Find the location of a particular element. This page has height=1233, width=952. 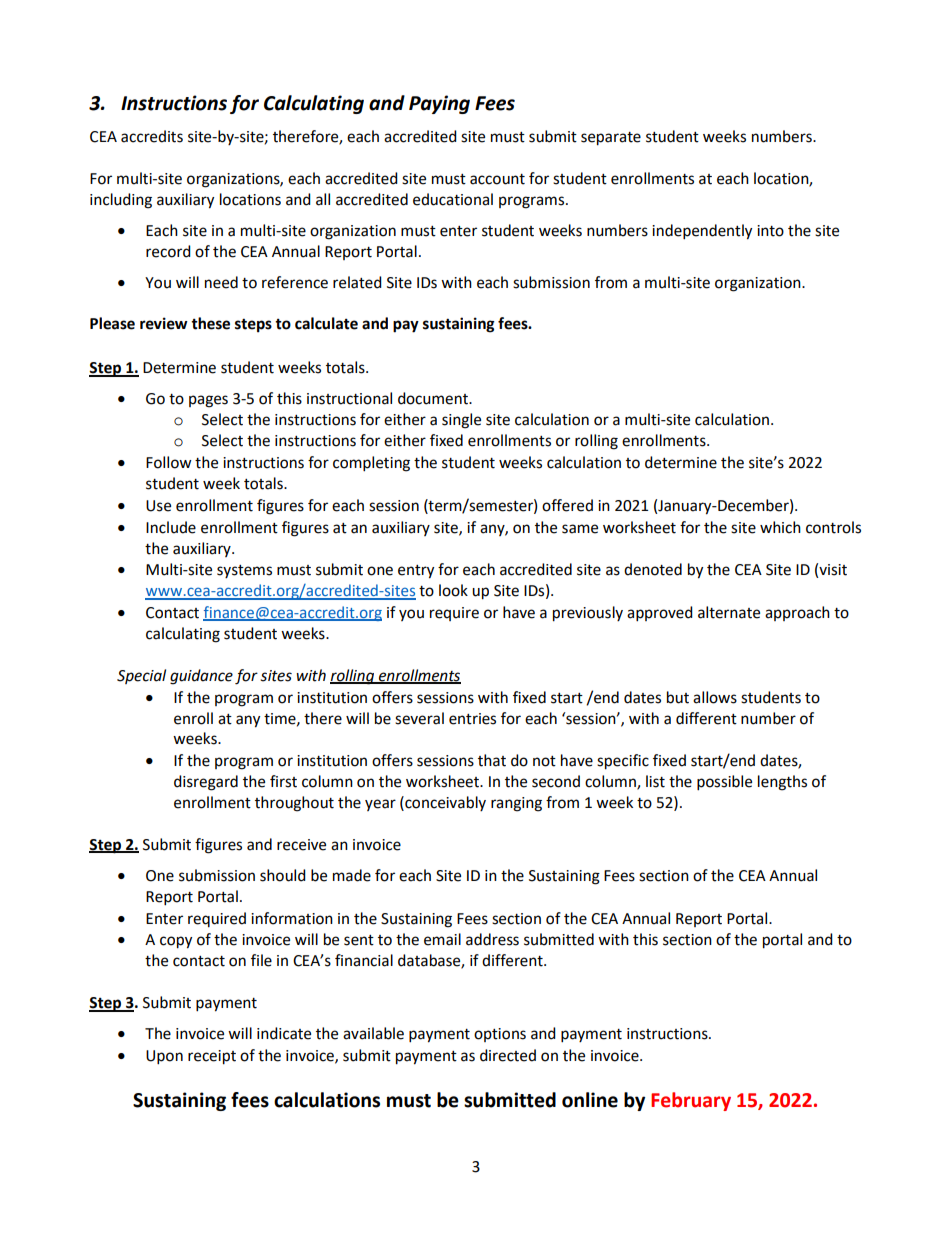

February is located at coordinates (691, 1101).
